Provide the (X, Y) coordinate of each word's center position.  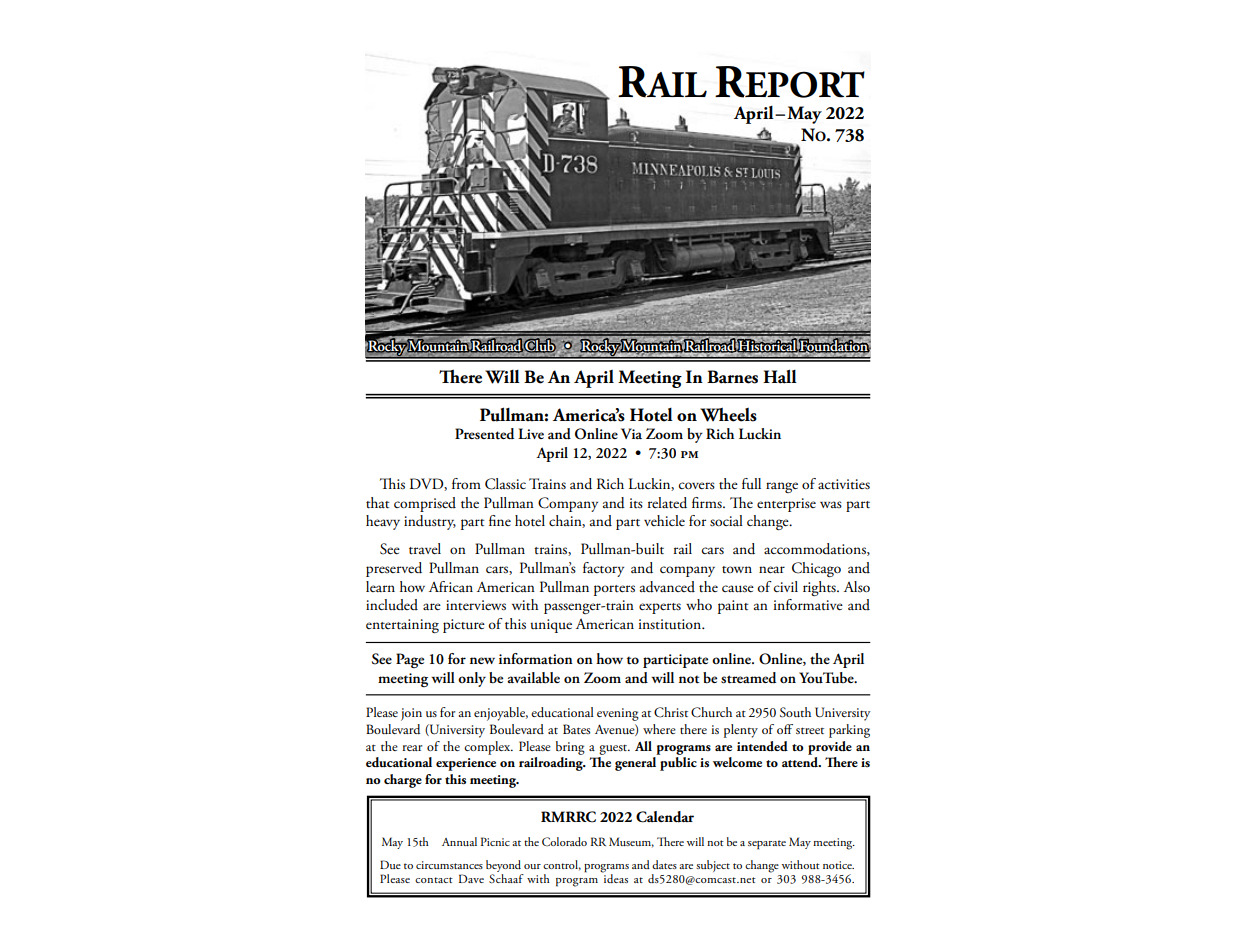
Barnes (732, 377)
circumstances (449, 865)
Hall (780, 376)
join (411, 714)
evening (618, 714)
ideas (615, 877)
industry (430, 522)
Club (540, 345)
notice (838, 865)
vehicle (664, 520)
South (795, 712)
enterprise (786, 505)
